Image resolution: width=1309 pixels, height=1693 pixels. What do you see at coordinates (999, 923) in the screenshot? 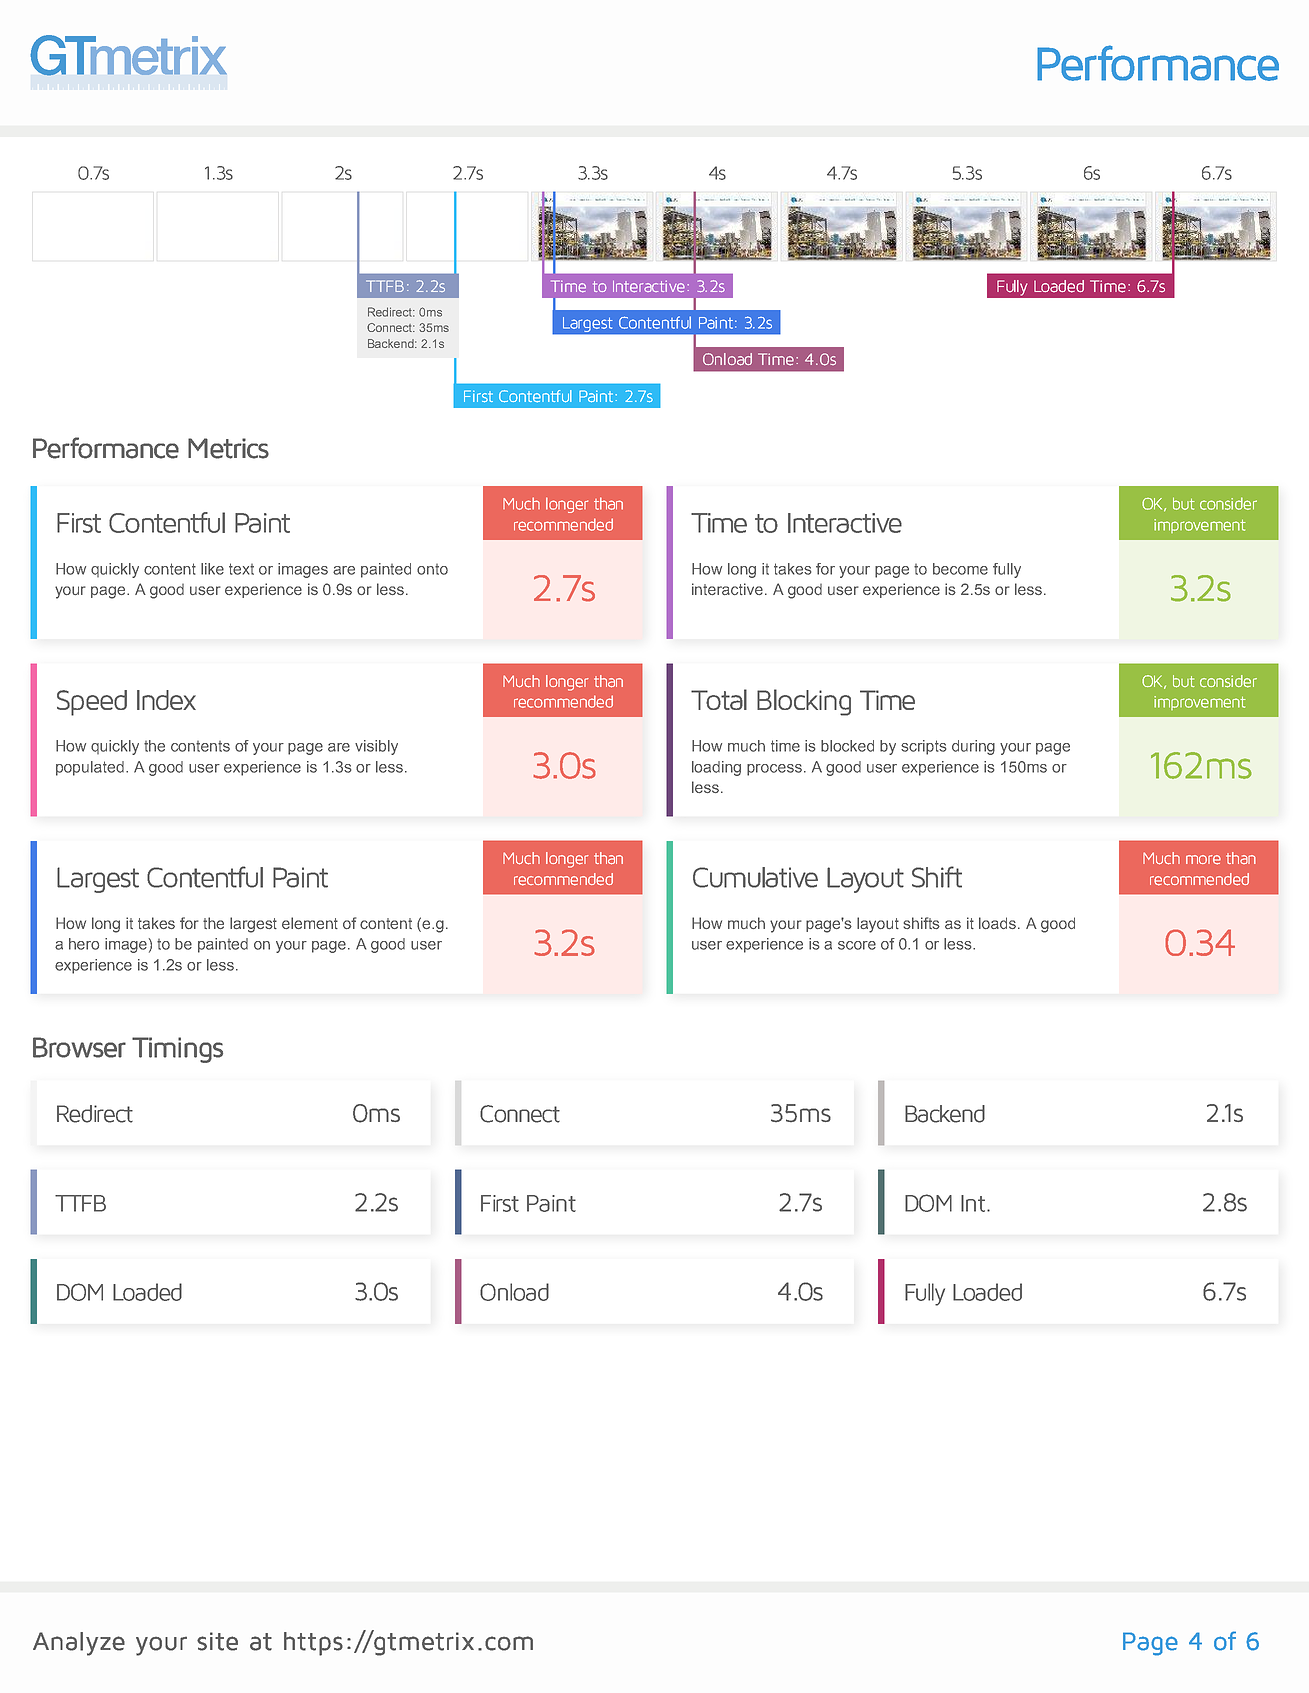
I see `loads` at bounding box center [999, 923].
